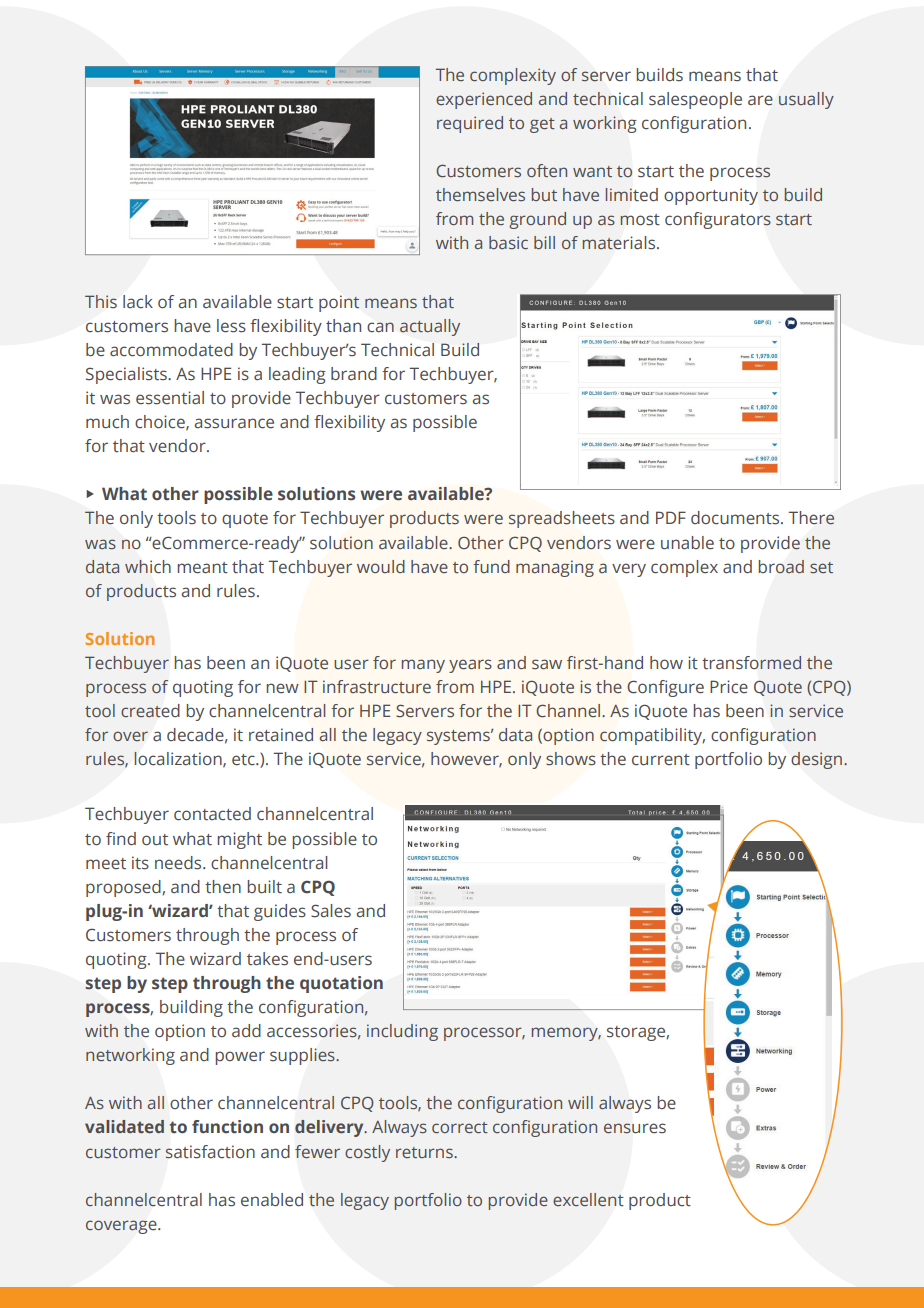 This document has width=924, height=1308. What do you see at coordinates (760, 100) in the document?
I see `are` at bounding box center [760, 100].
